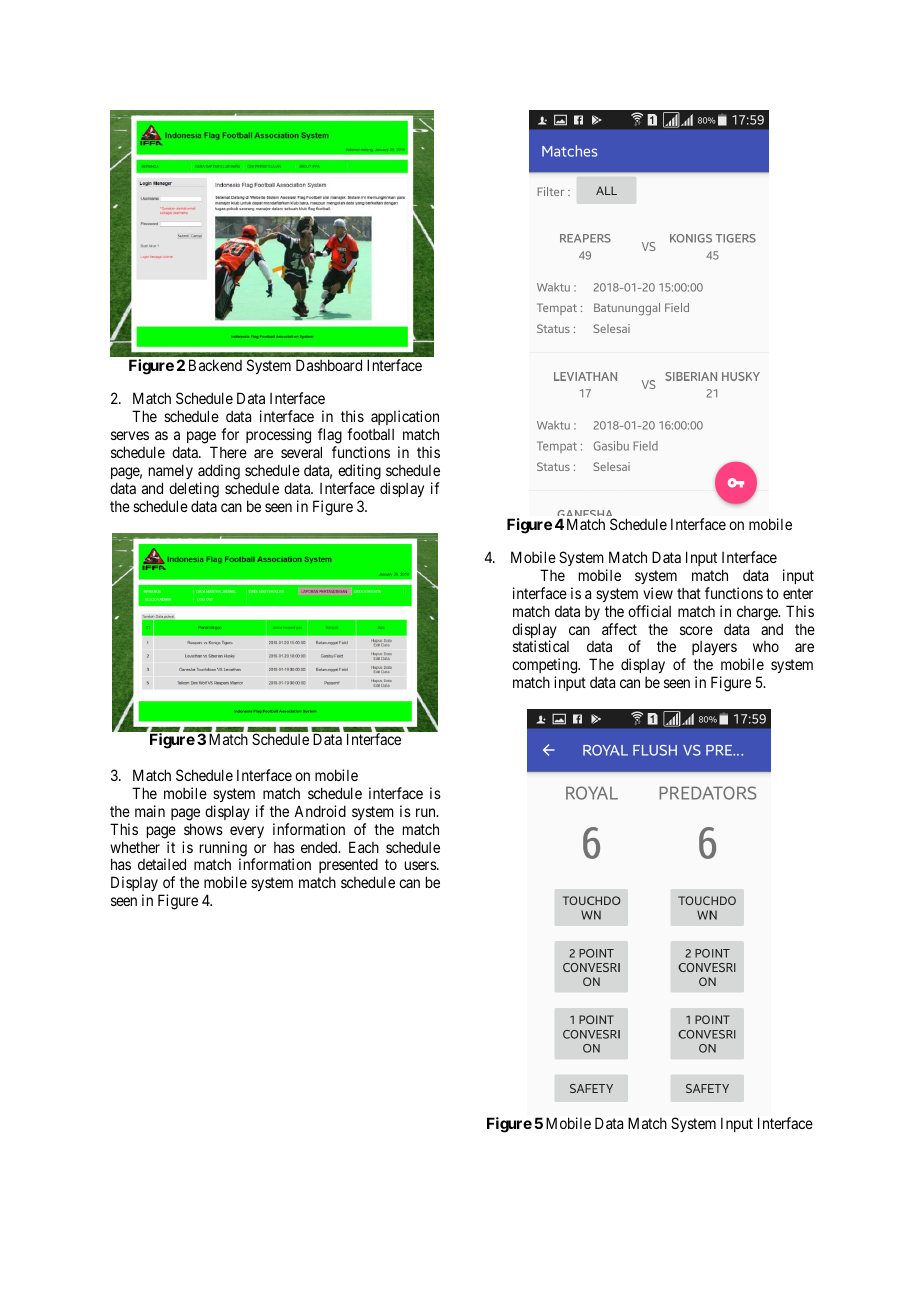 This document has height=1308, width=924. What do you see at coordinates (194, 490) in the document?
I see `deleting` at bounding box center [194, 490].
